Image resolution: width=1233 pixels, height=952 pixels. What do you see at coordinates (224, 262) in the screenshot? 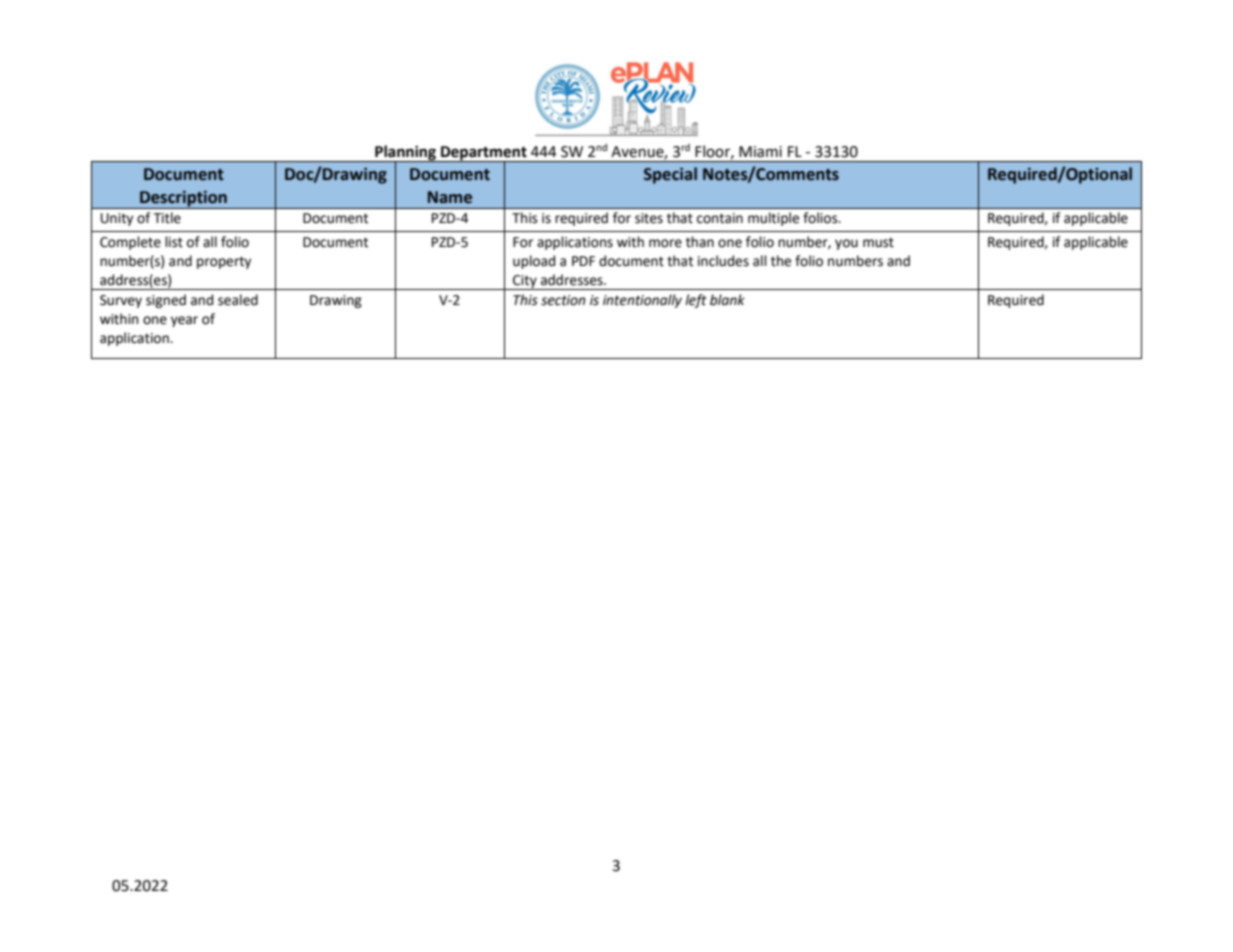
I see `property` at bounding box center [224, 262].
